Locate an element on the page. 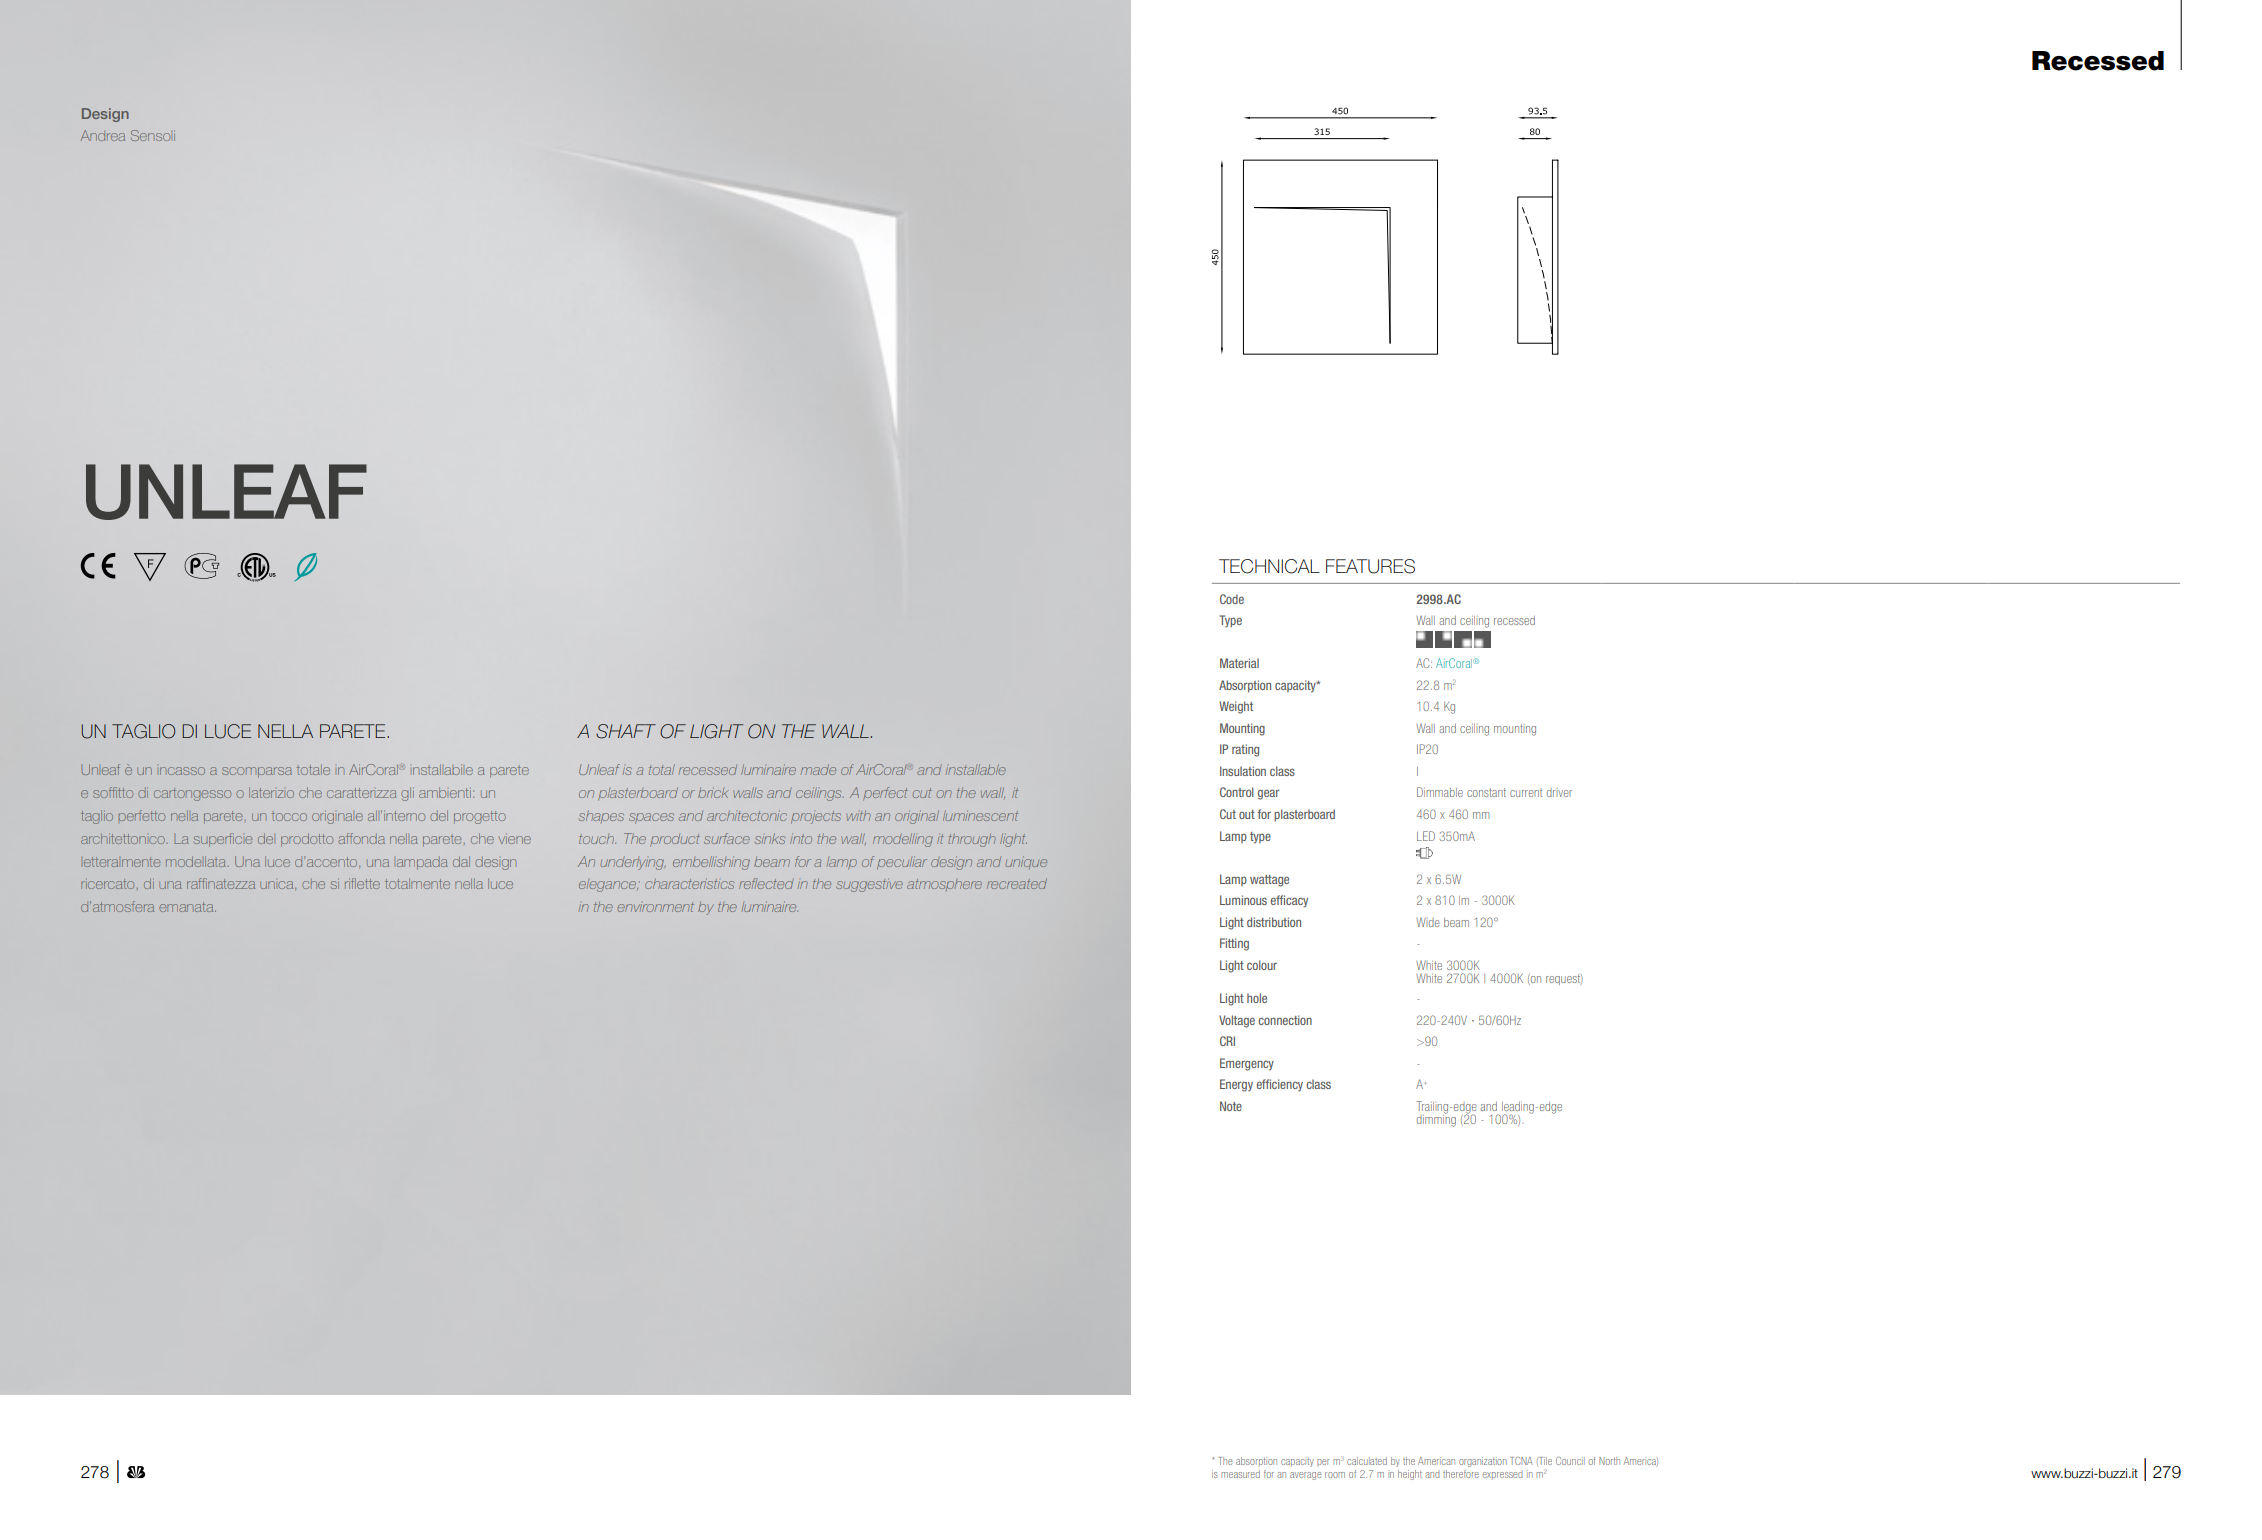 The width and height of the image is (2262, 1540). organization is located at coordinates (1483, 1462).
